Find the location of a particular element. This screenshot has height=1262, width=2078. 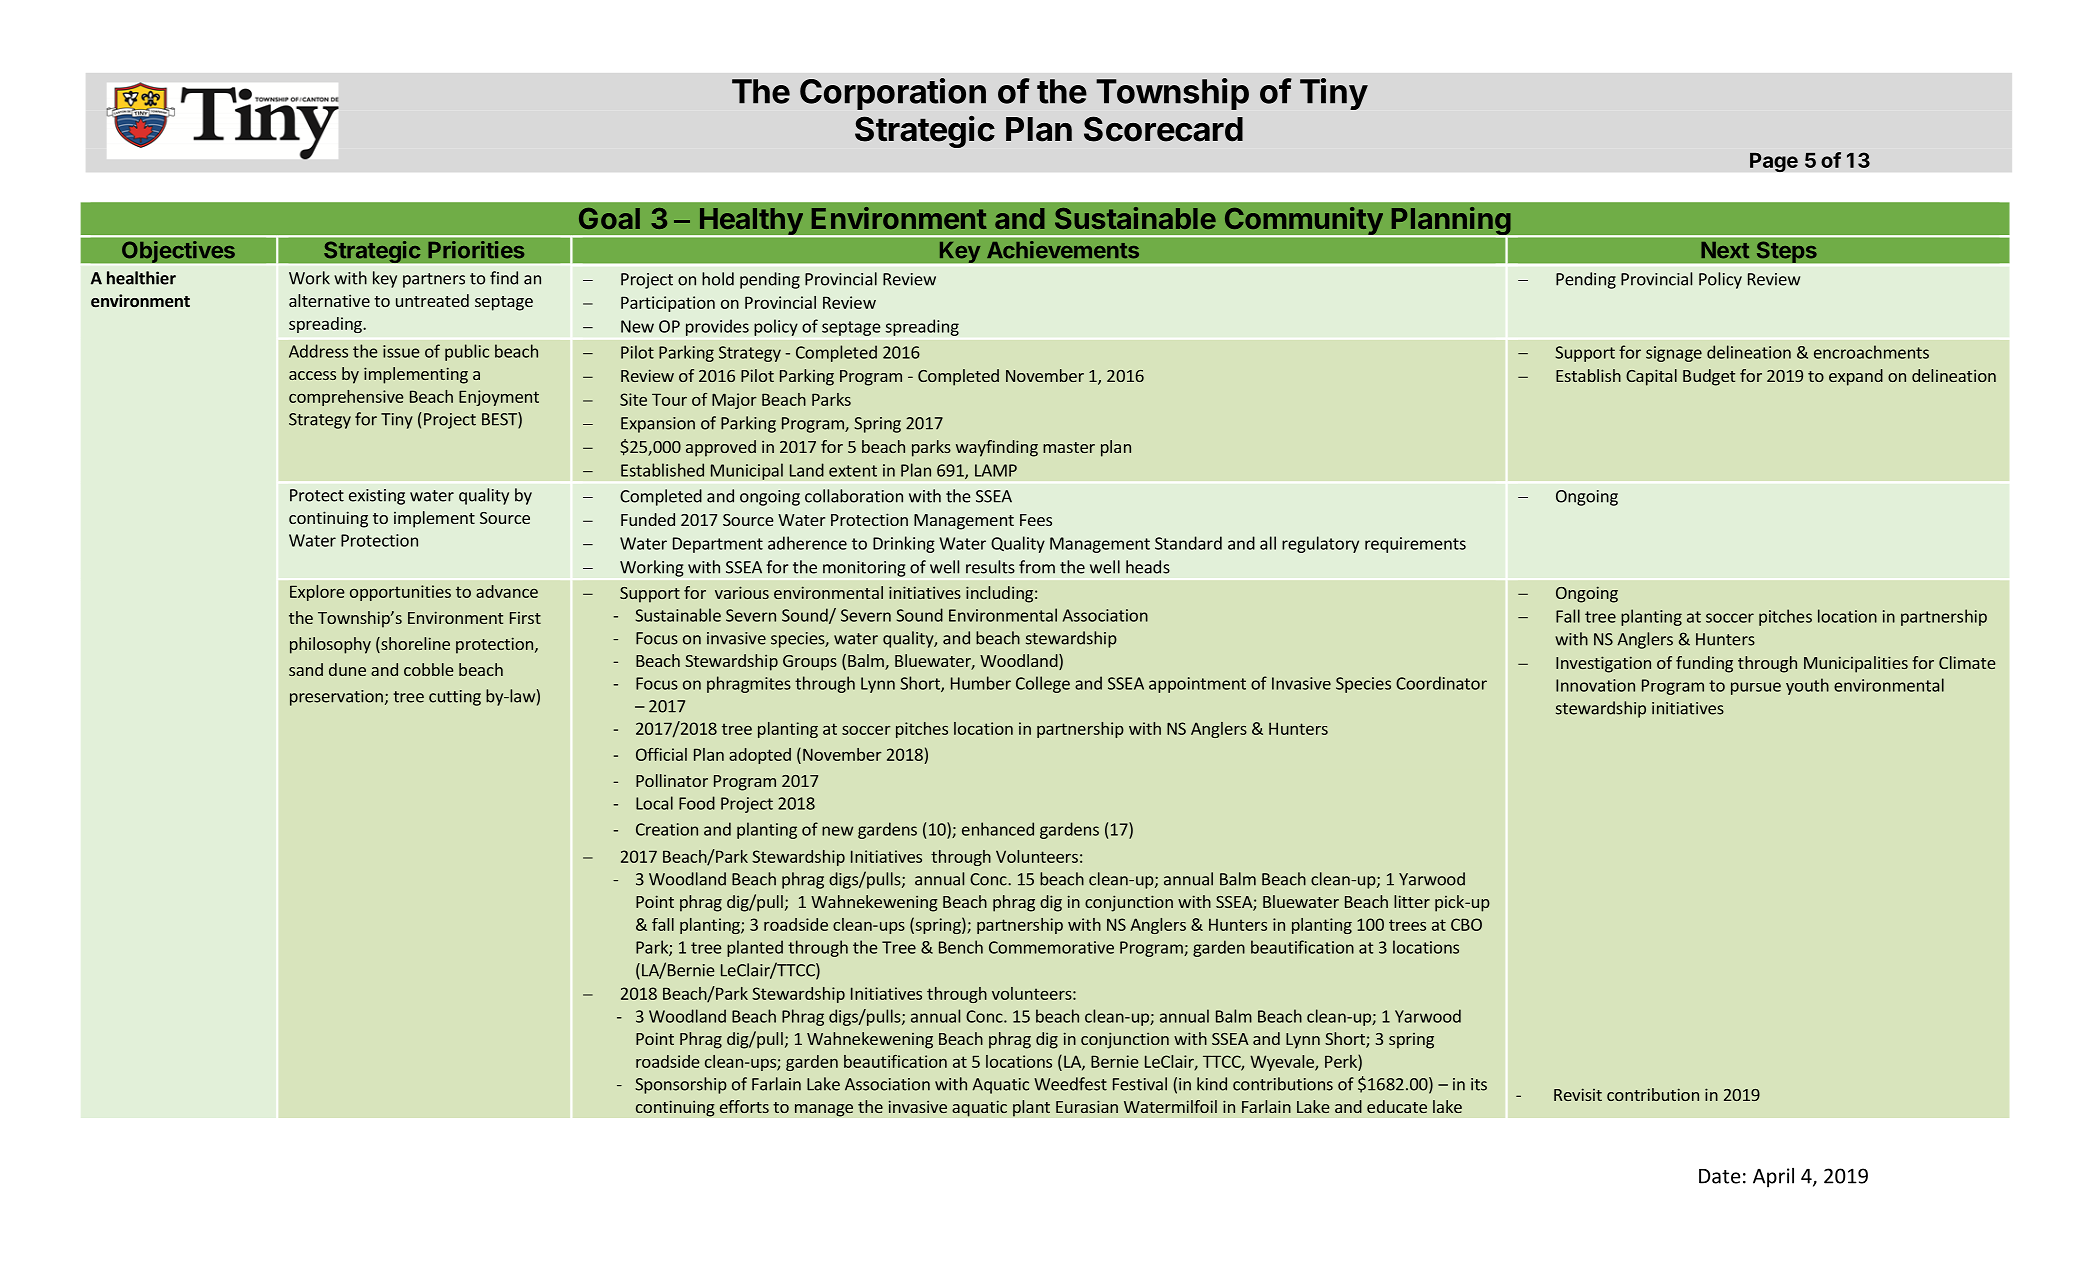

Corporation is located at coordinates (893, 94).
